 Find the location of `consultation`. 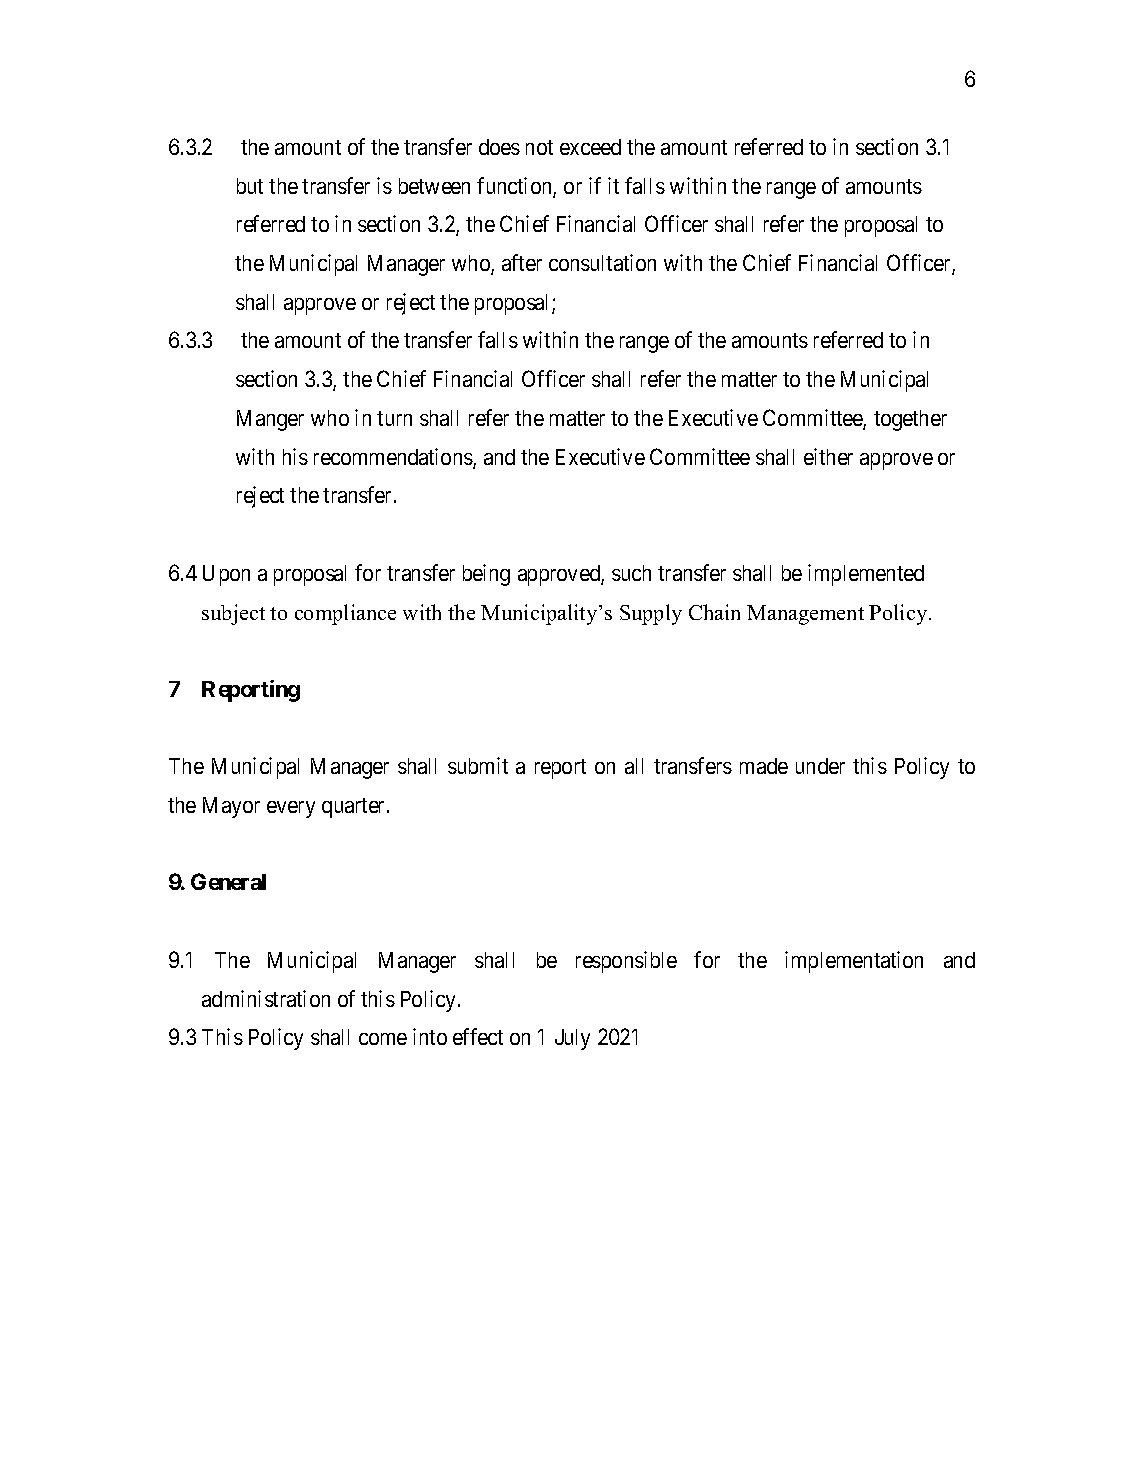

consultation is located at coordinates (602, 262).
